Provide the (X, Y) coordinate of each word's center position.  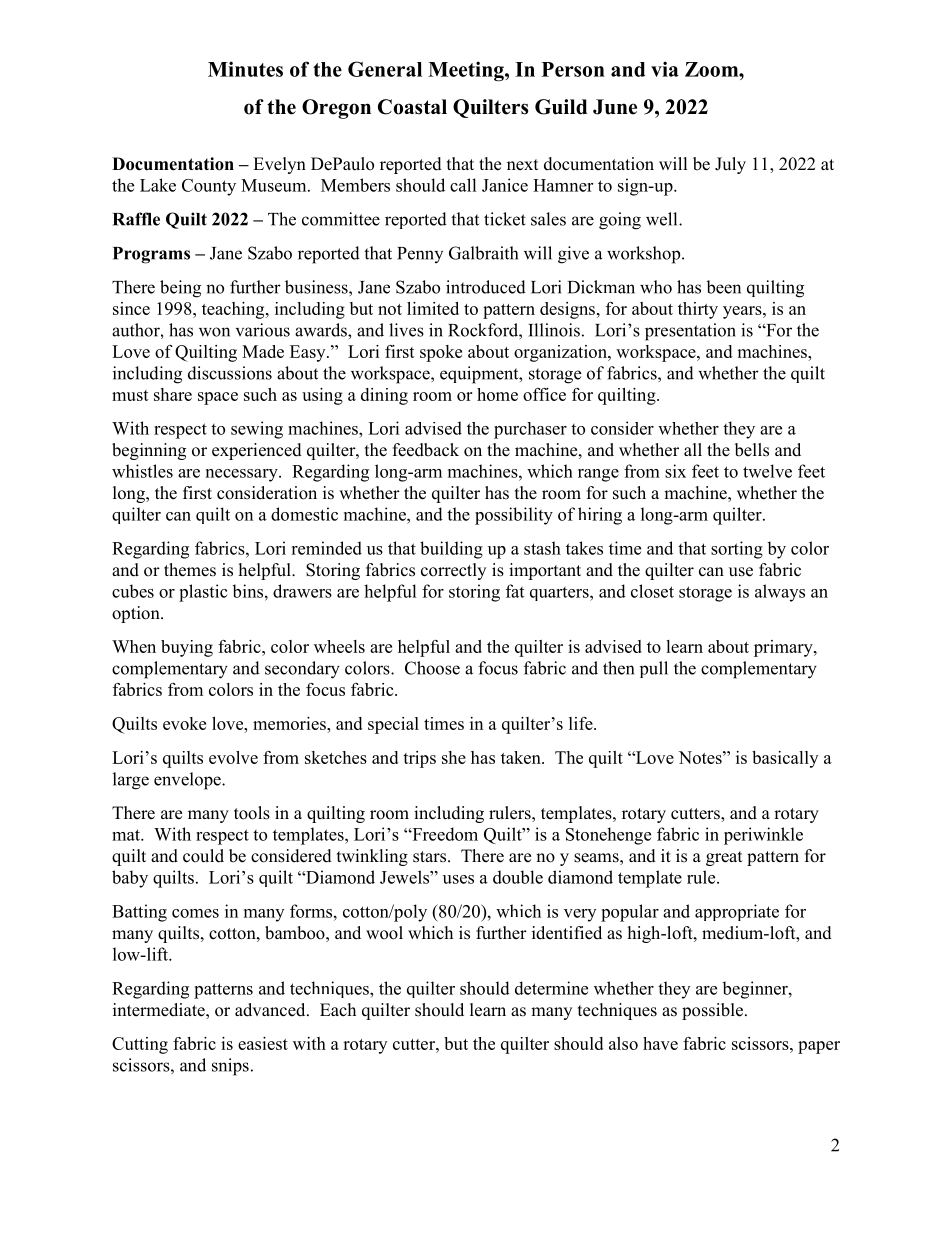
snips (230, 1067)
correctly (453, 571)
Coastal (412, 107)
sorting (737, 550)
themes (190, 570)
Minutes (245, 69)
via (665, 69)
